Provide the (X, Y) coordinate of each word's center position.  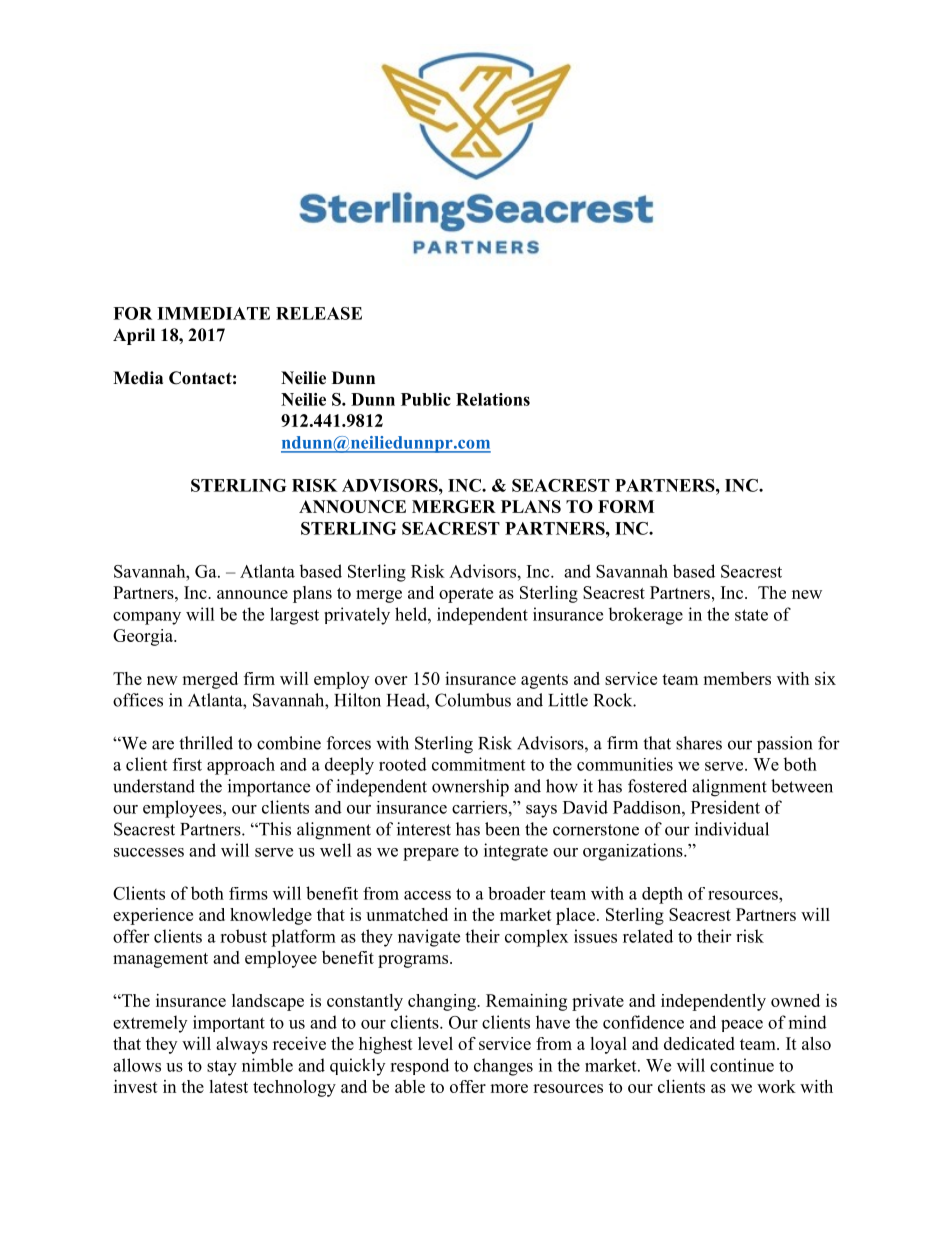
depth (662, 895)
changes (503, 1067)
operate (466, 595)
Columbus (473, 700)
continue (742, 1065)
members (737, 678)
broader (516, 893)
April (134, 336)
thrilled (206, 743)
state (751, 615)
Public (426, 399)
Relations (493, 399)
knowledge (271, 916)
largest (294, 616)
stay (222, 1068)
